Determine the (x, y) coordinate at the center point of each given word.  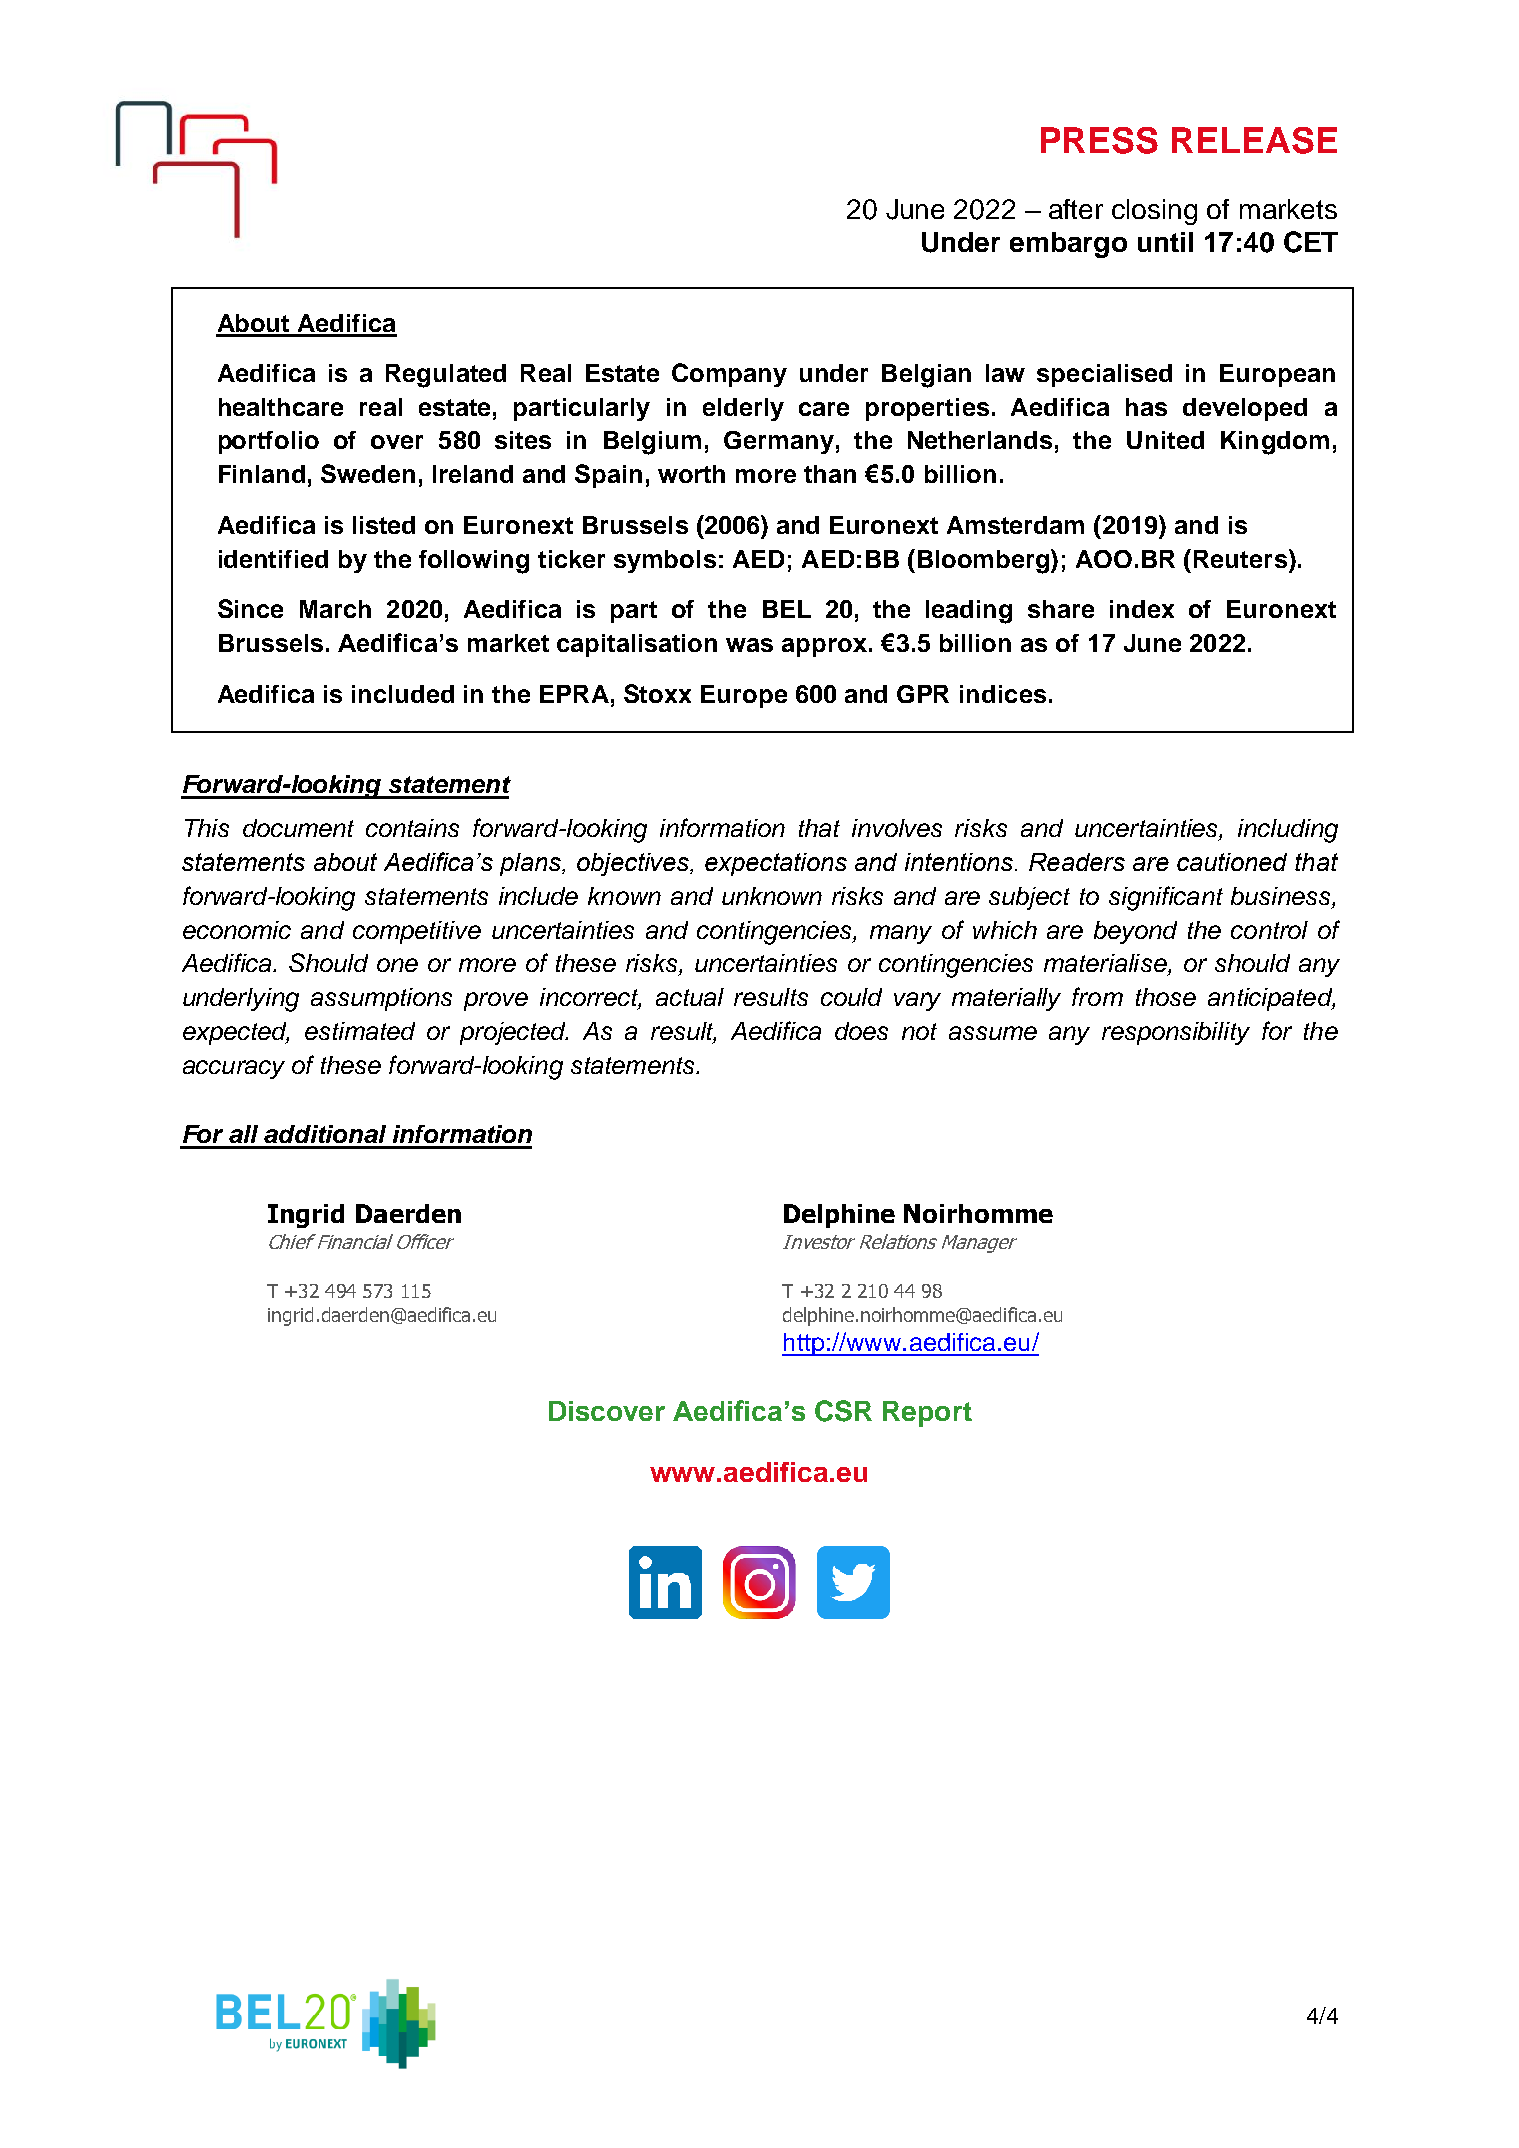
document (298, 828)
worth (691, 474)
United (1165, 440)
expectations (776, 864)
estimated (360, 1031)
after (1076, 209)
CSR (843, 1411)
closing (1154, 212)
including (1288, 831)
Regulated (446, 376)
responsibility (1176, 1033)
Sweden (368, 473)
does (861, 1031)
